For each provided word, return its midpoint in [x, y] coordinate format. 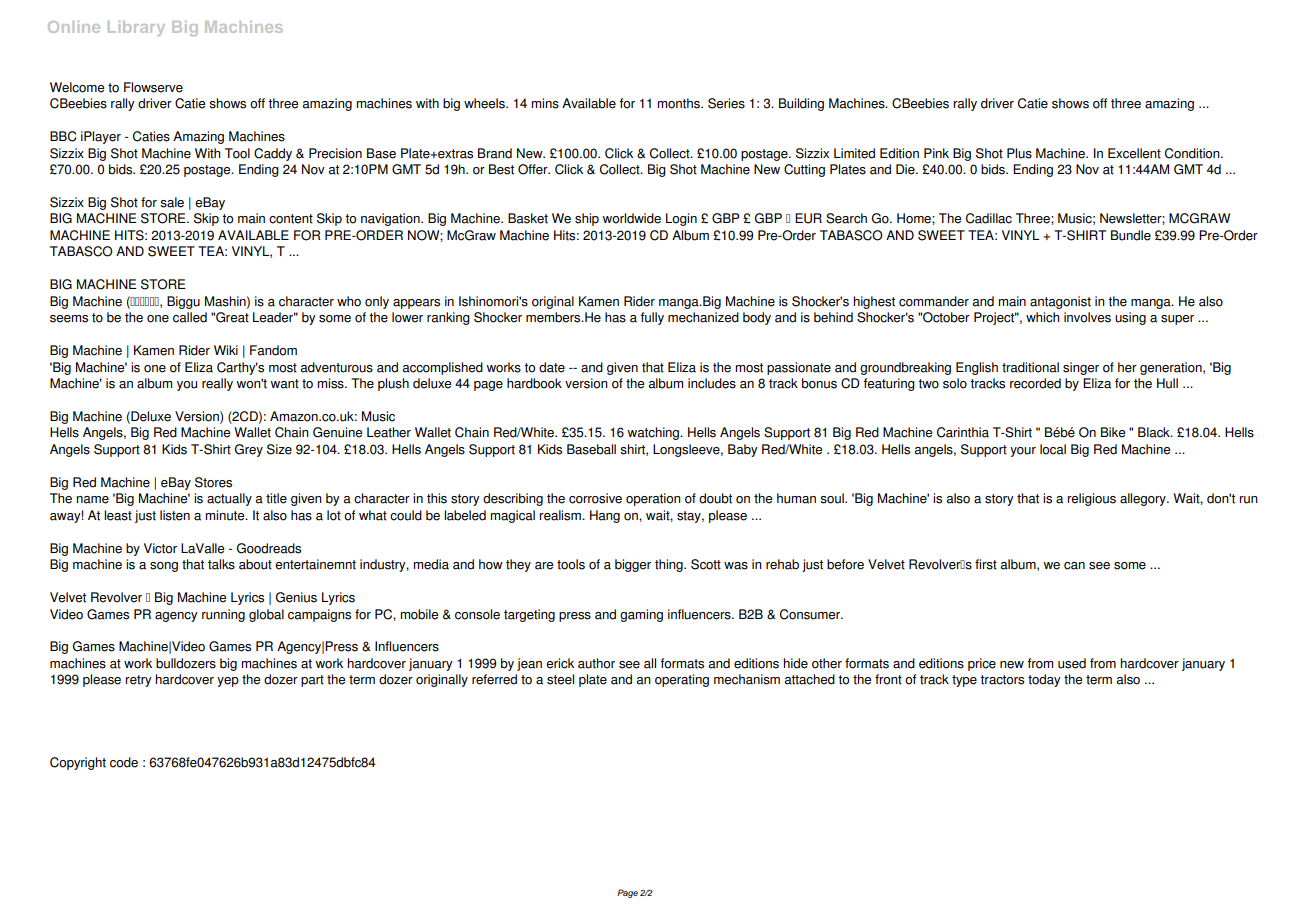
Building [801, 104]
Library [136, 28]
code [124, 762]
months [679, 103]
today [1044, 680]
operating [682, 680]
